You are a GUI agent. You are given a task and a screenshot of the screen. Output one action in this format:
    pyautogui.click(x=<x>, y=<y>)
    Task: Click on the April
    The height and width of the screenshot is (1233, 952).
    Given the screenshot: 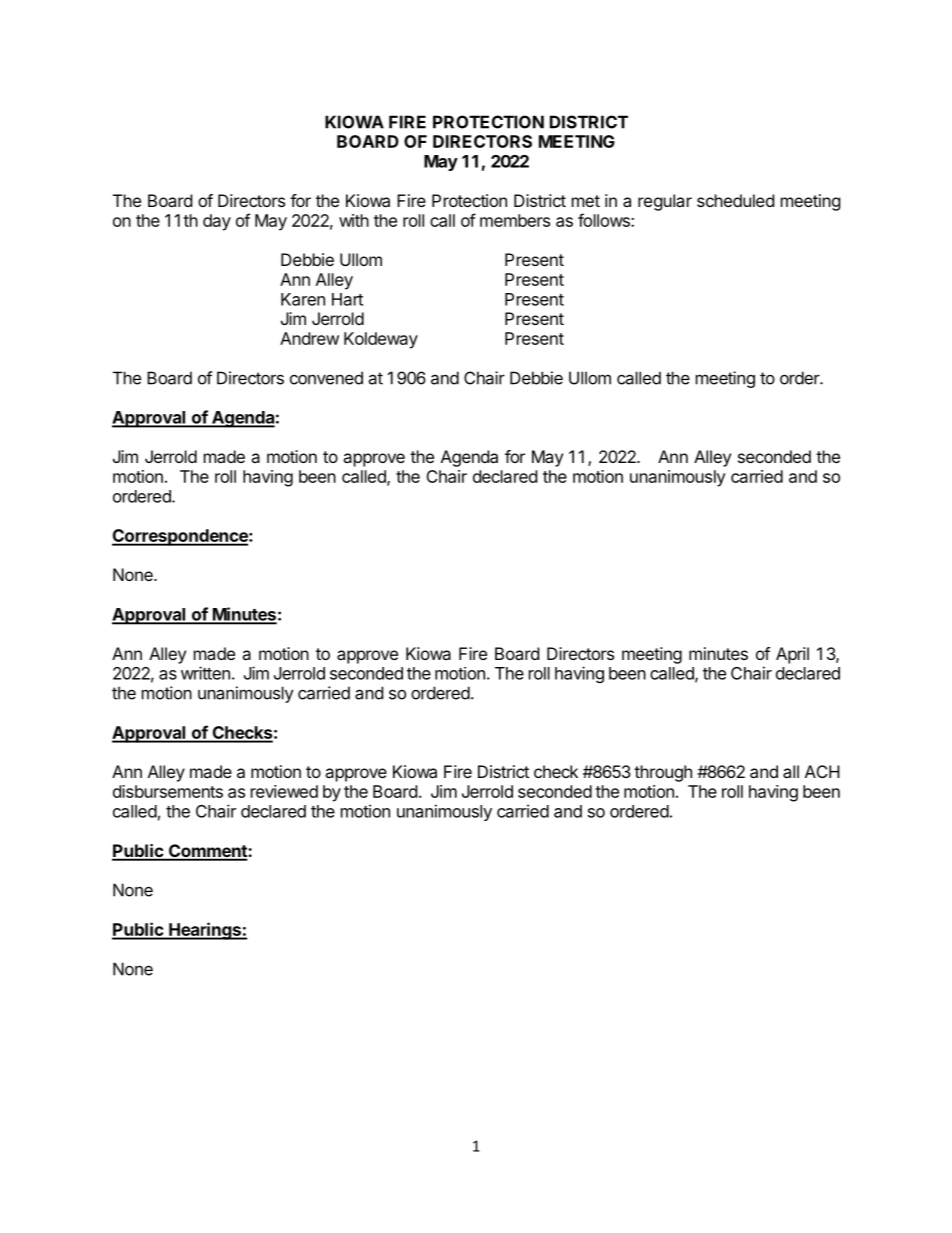 What is the action you would take?
    pyautogui.click(x=792, y=655)
